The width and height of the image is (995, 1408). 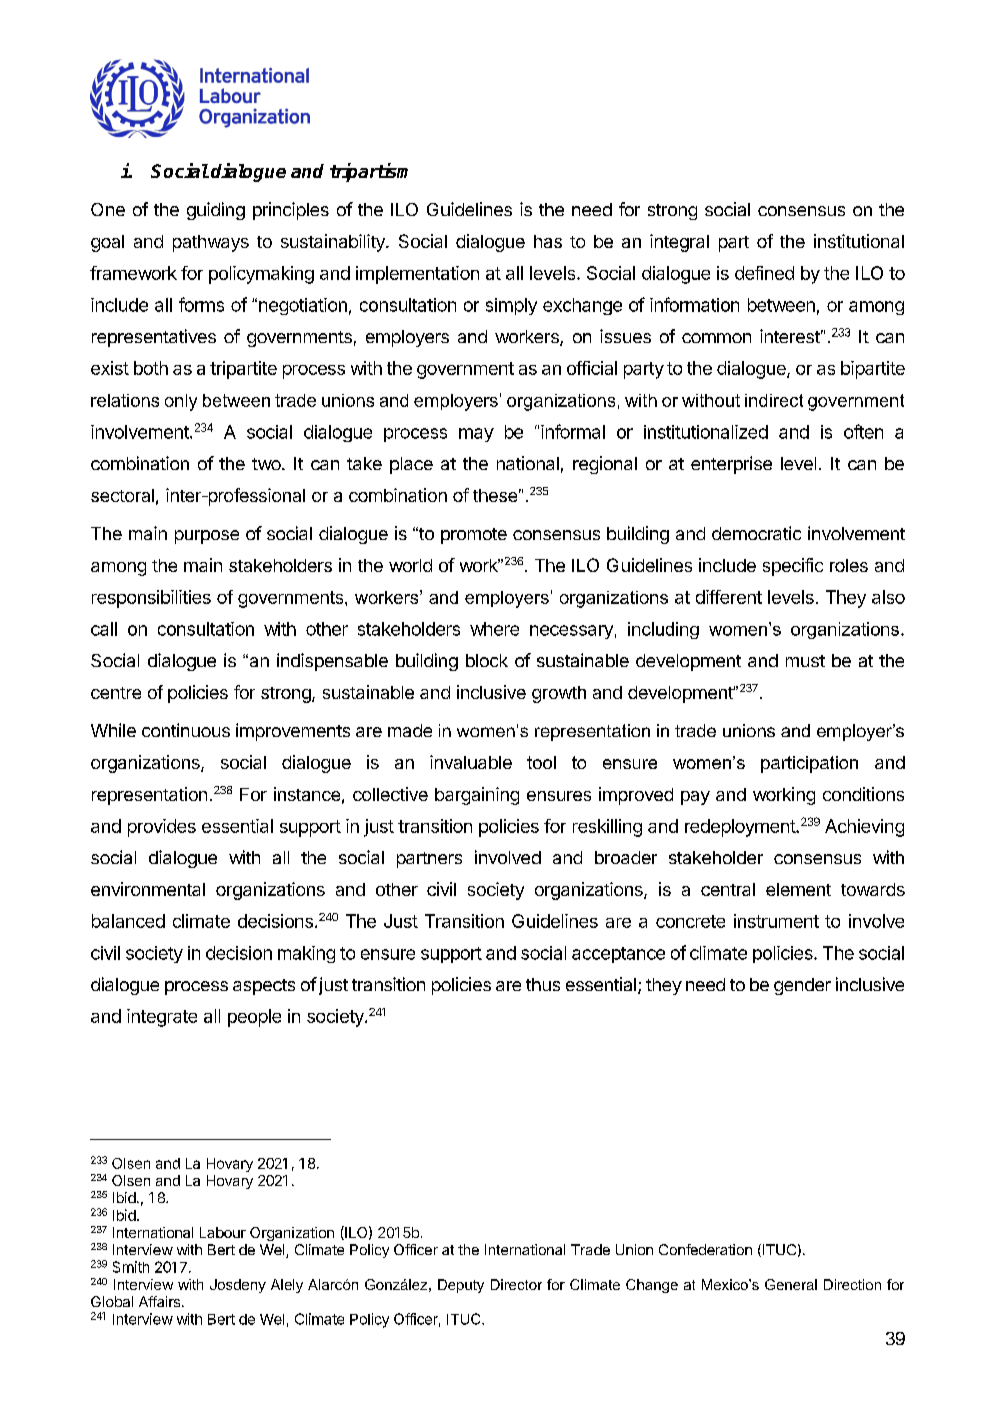 I want to click on pathways, so click(x=211, y=243).
